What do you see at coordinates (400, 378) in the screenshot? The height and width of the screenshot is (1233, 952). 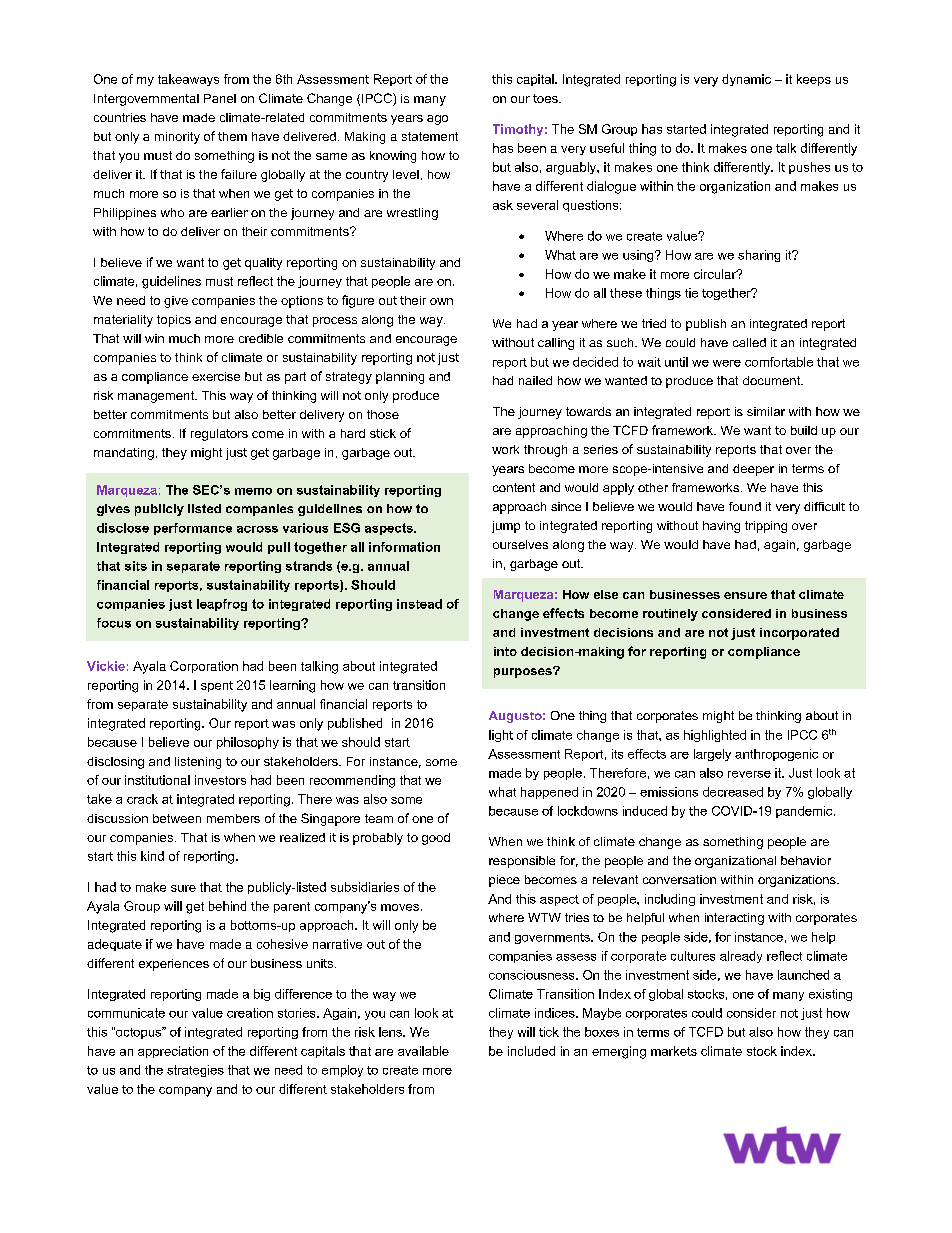 I see `planning` at bounding box center [400, 378].
